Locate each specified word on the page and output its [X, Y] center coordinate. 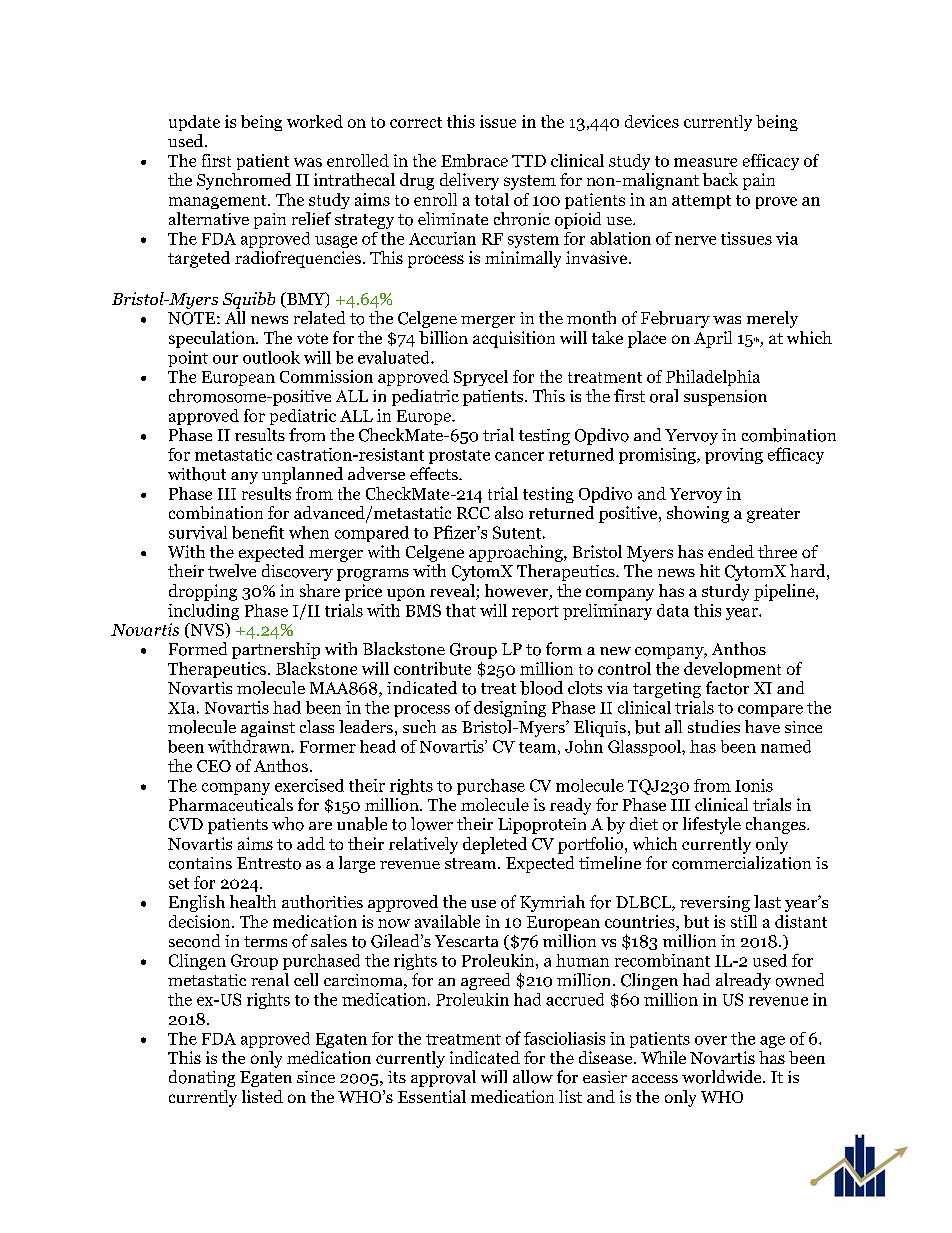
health [253, 901]
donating [202, 1078]
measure [705, 162]
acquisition [514, 339]
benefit [258, 532]
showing [698, 514]
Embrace [474, 160]
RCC [473, 513]
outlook [271, 357]
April [713, 339]
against [268, 729]
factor [727, 688]
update [194, 123]
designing [510, 709]
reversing [715, 904]
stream [472, 863]
